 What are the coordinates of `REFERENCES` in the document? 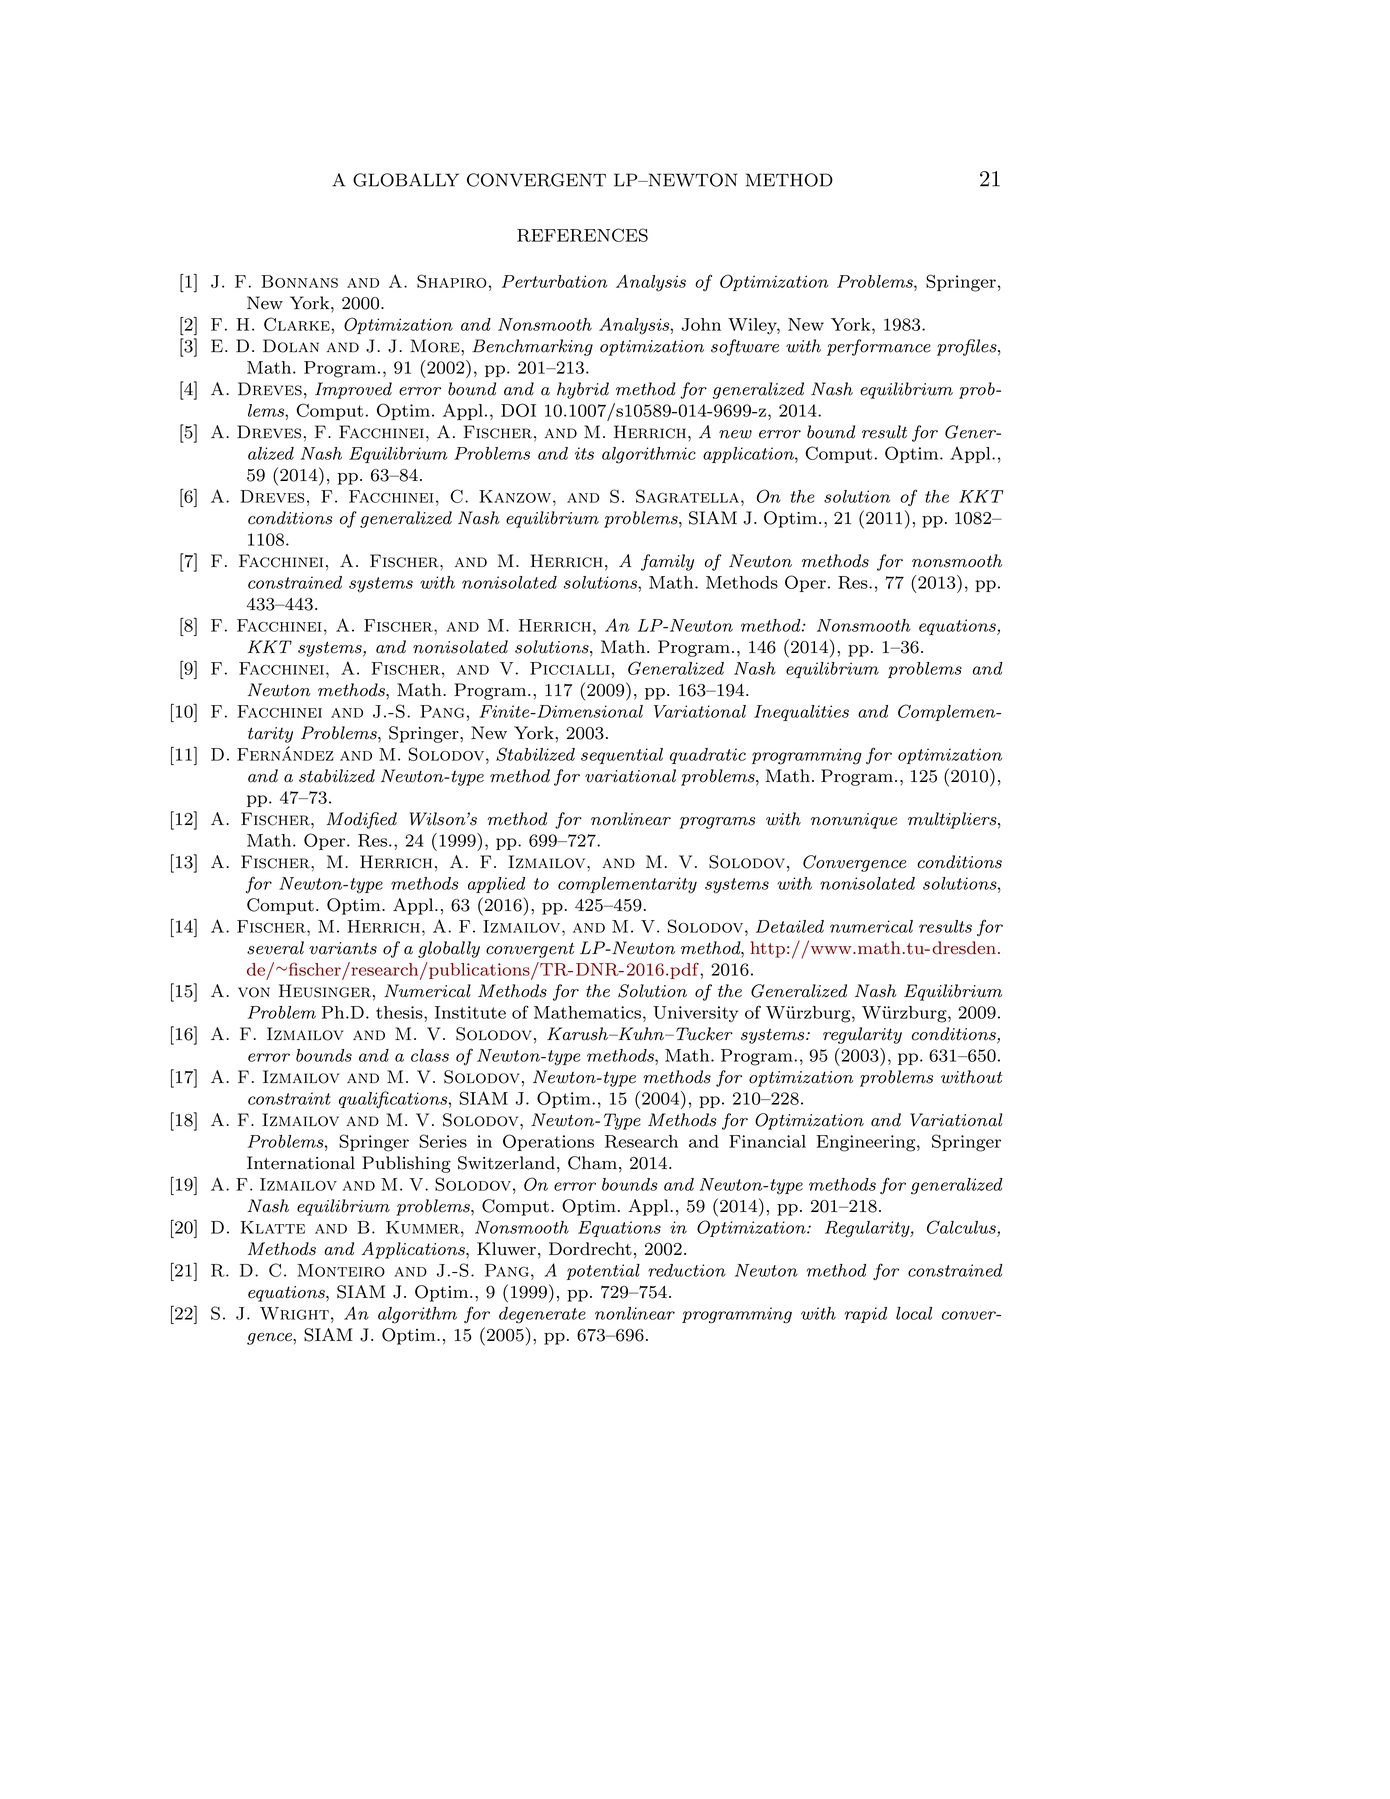 It's located at (582, 235).
